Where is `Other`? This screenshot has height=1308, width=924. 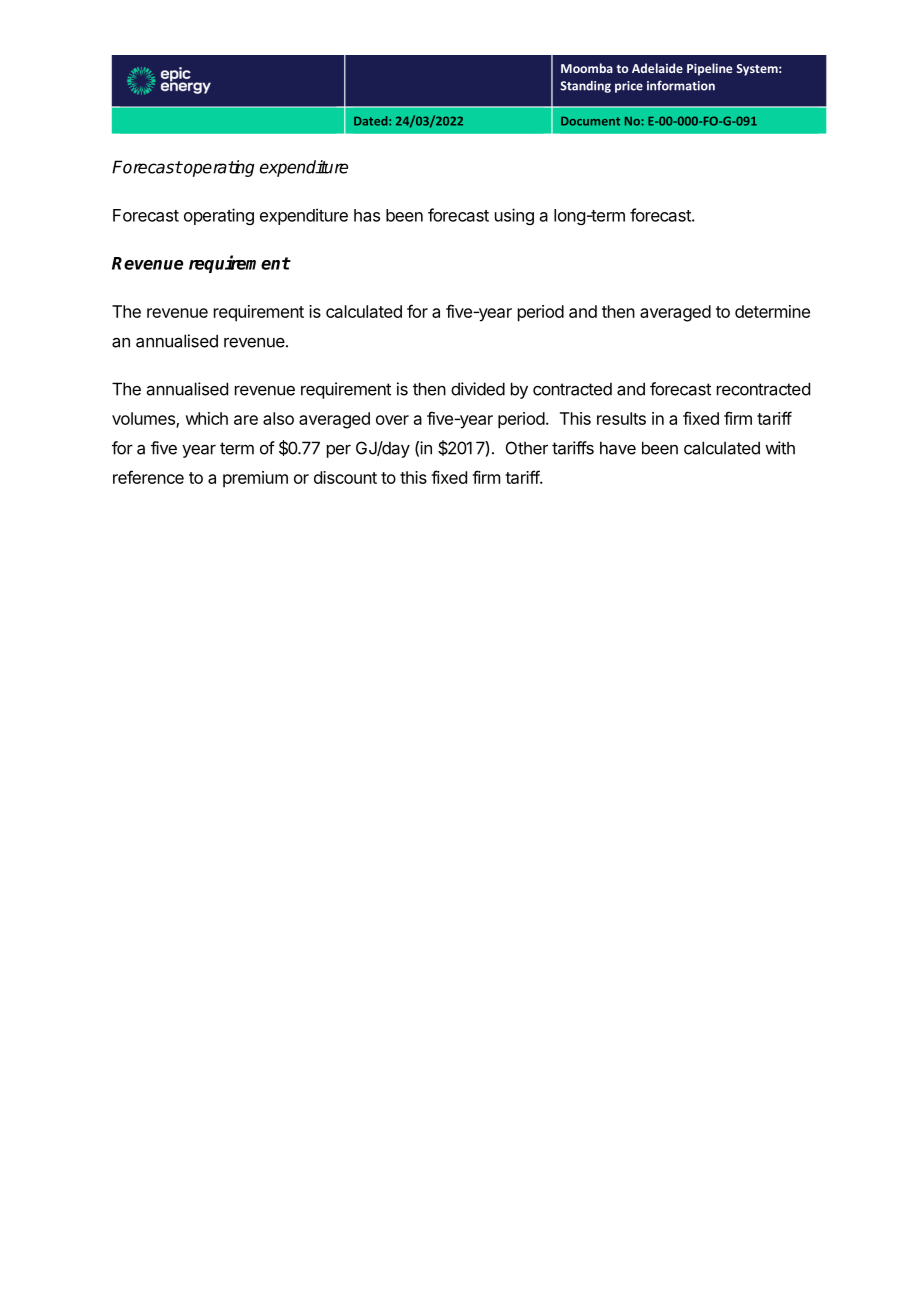
Other is located at coordinates (527, 448).
